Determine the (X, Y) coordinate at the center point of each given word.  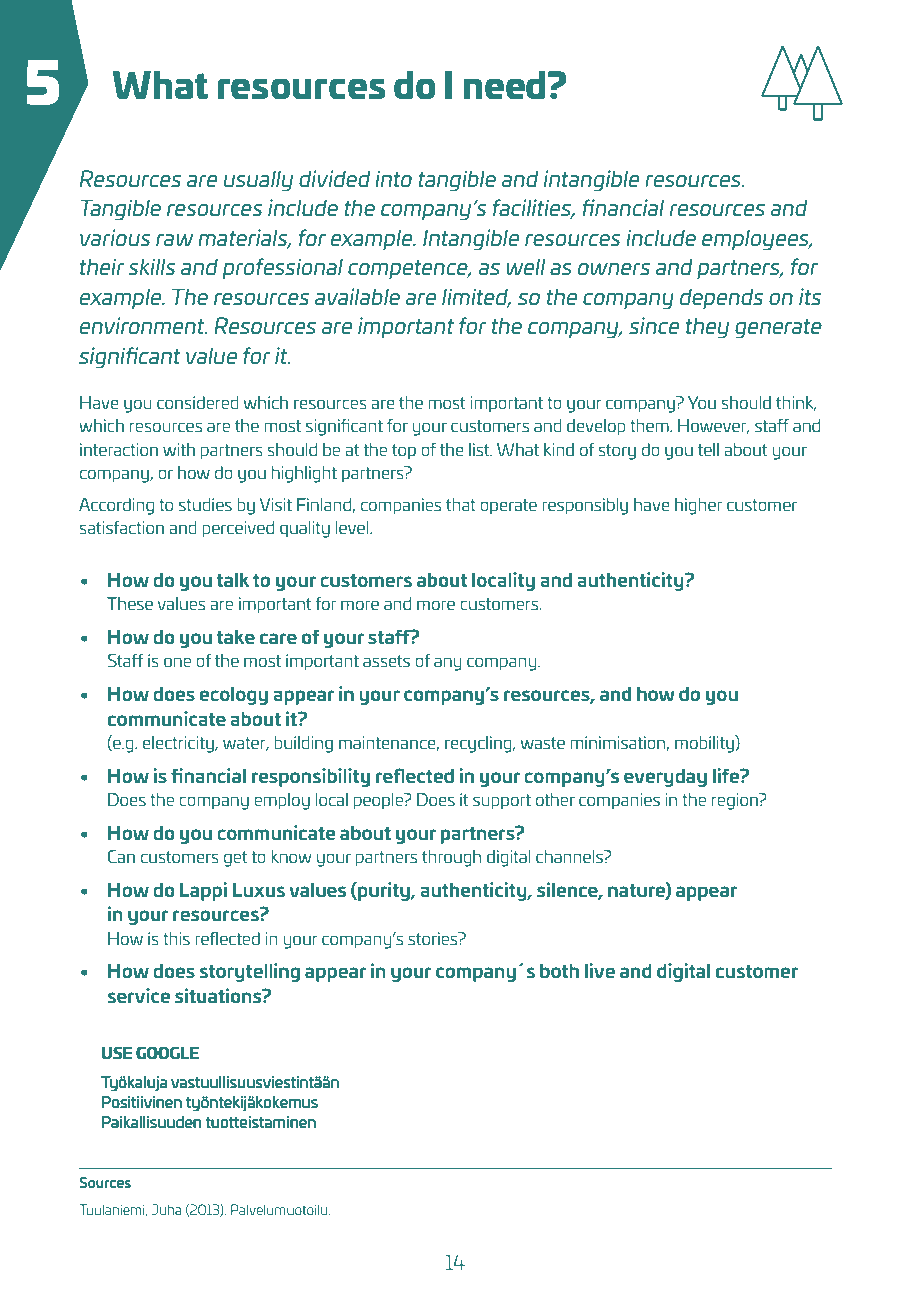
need (504, 85)
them (650, 425)
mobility (705, 744)
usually (258, 181)
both (559, 970)
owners (614, 269)
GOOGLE (167, 1053)
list (480, 449)
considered (197, 402)
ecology (234, 695)
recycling (479, 744)
